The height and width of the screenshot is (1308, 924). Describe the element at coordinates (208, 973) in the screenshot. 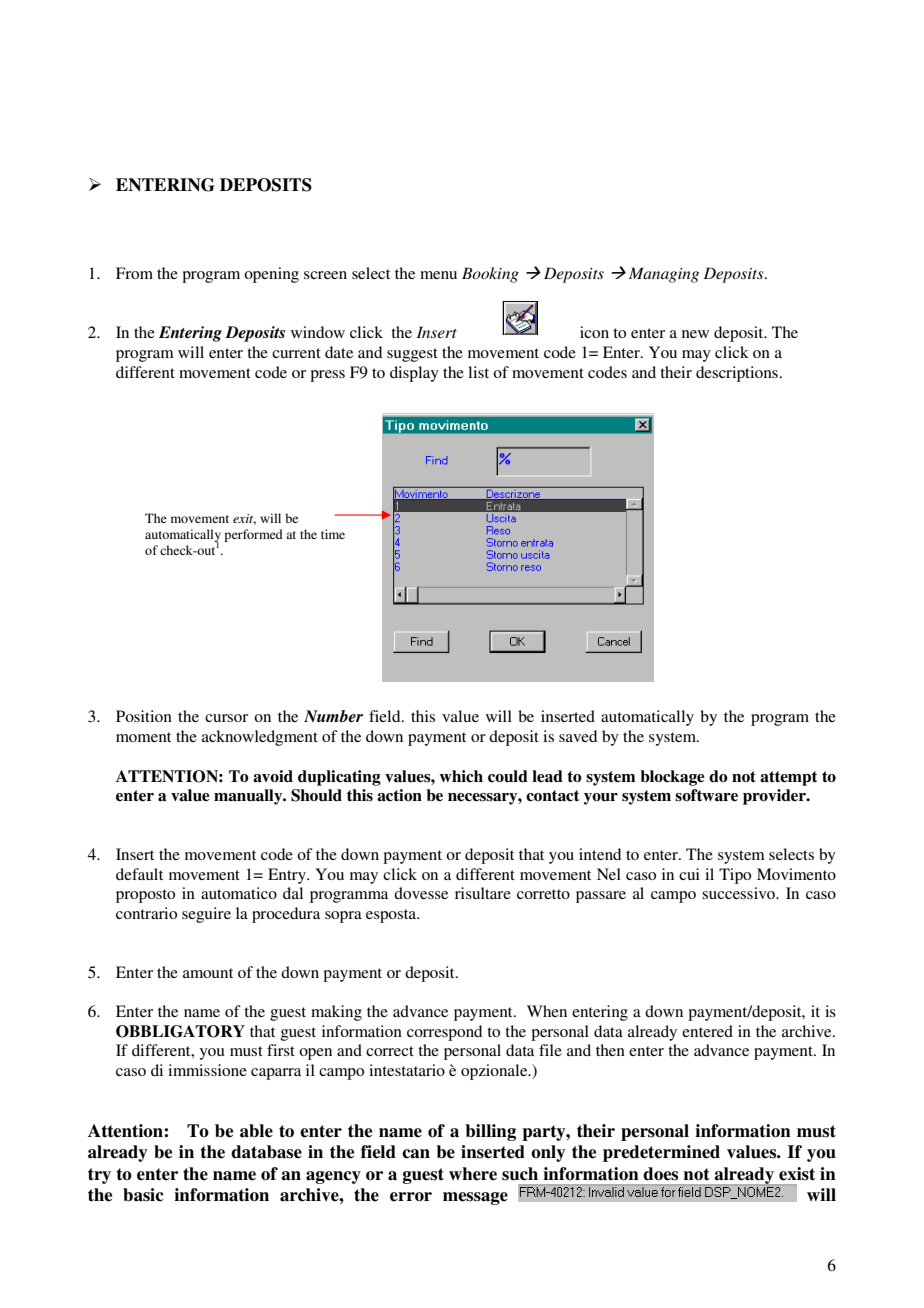

I see `amount` at that location.
